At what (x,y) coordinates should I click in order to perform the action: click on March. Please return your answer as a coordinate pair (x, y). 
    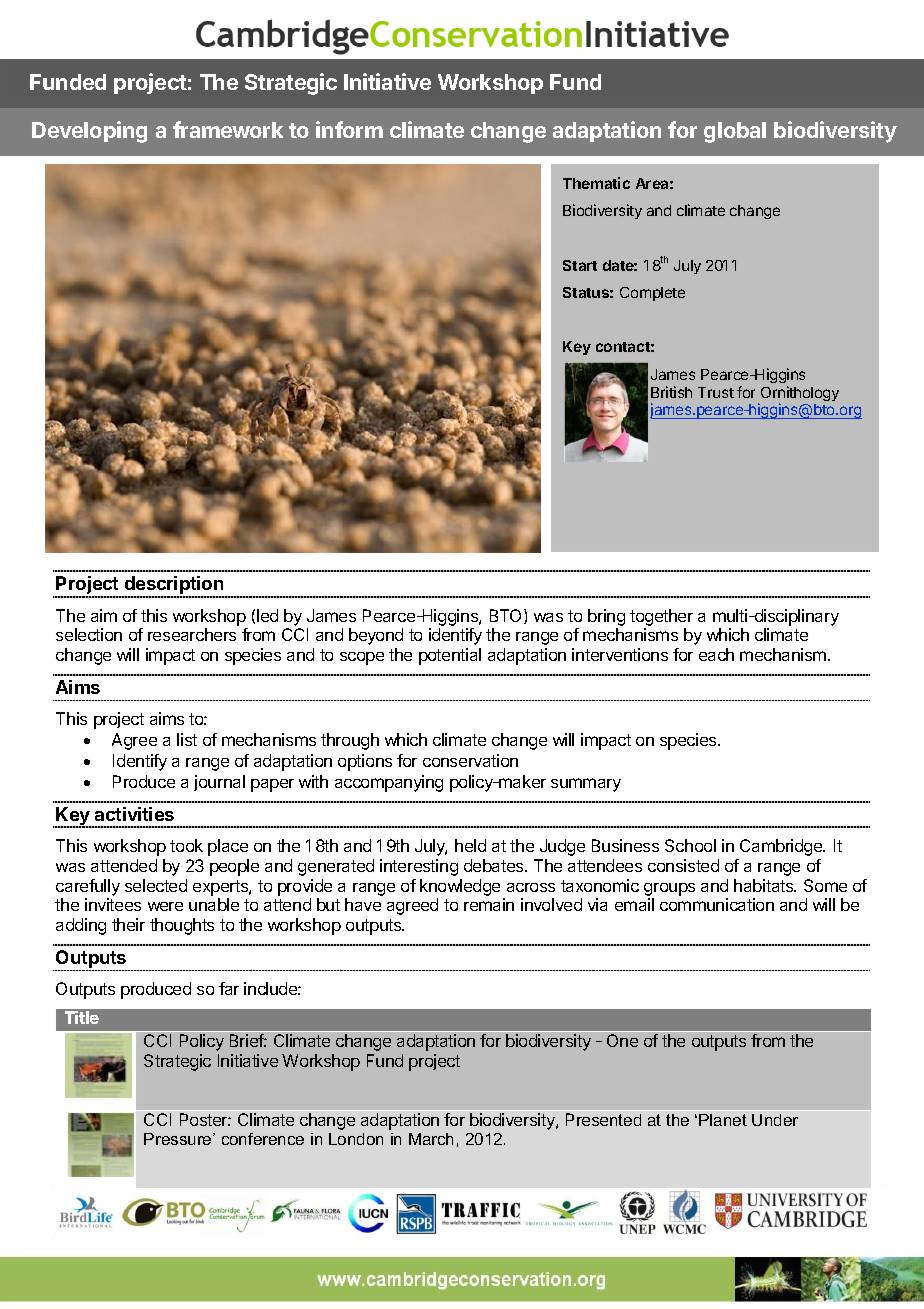
    Looking at the image, I should click on (431, 1139).
